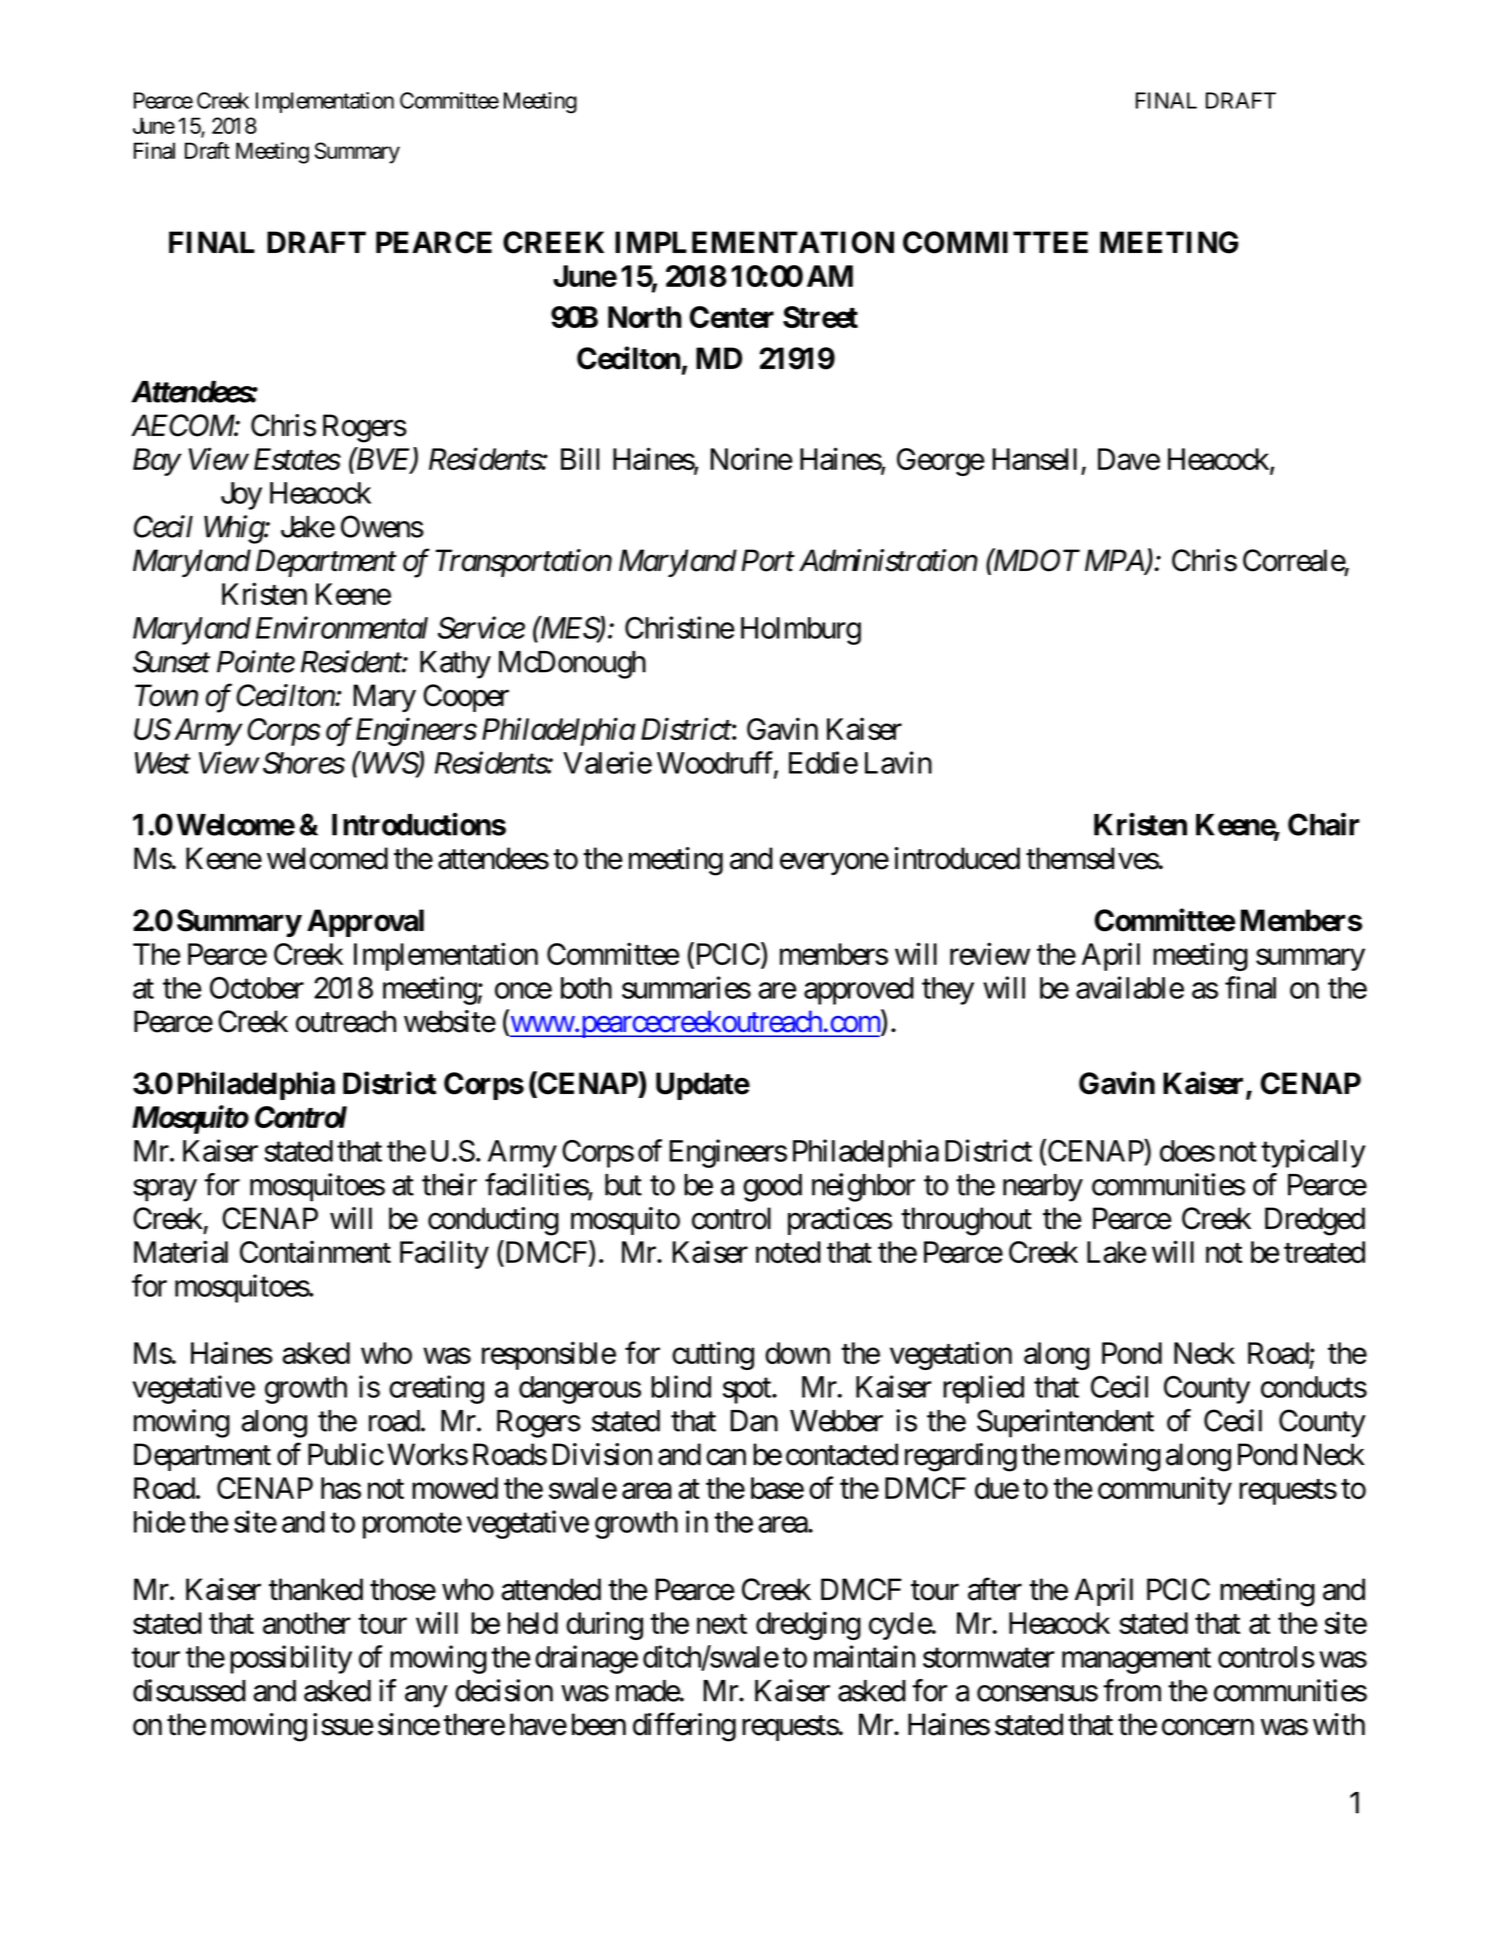  I want to click on Joy, so click(241, 496).
